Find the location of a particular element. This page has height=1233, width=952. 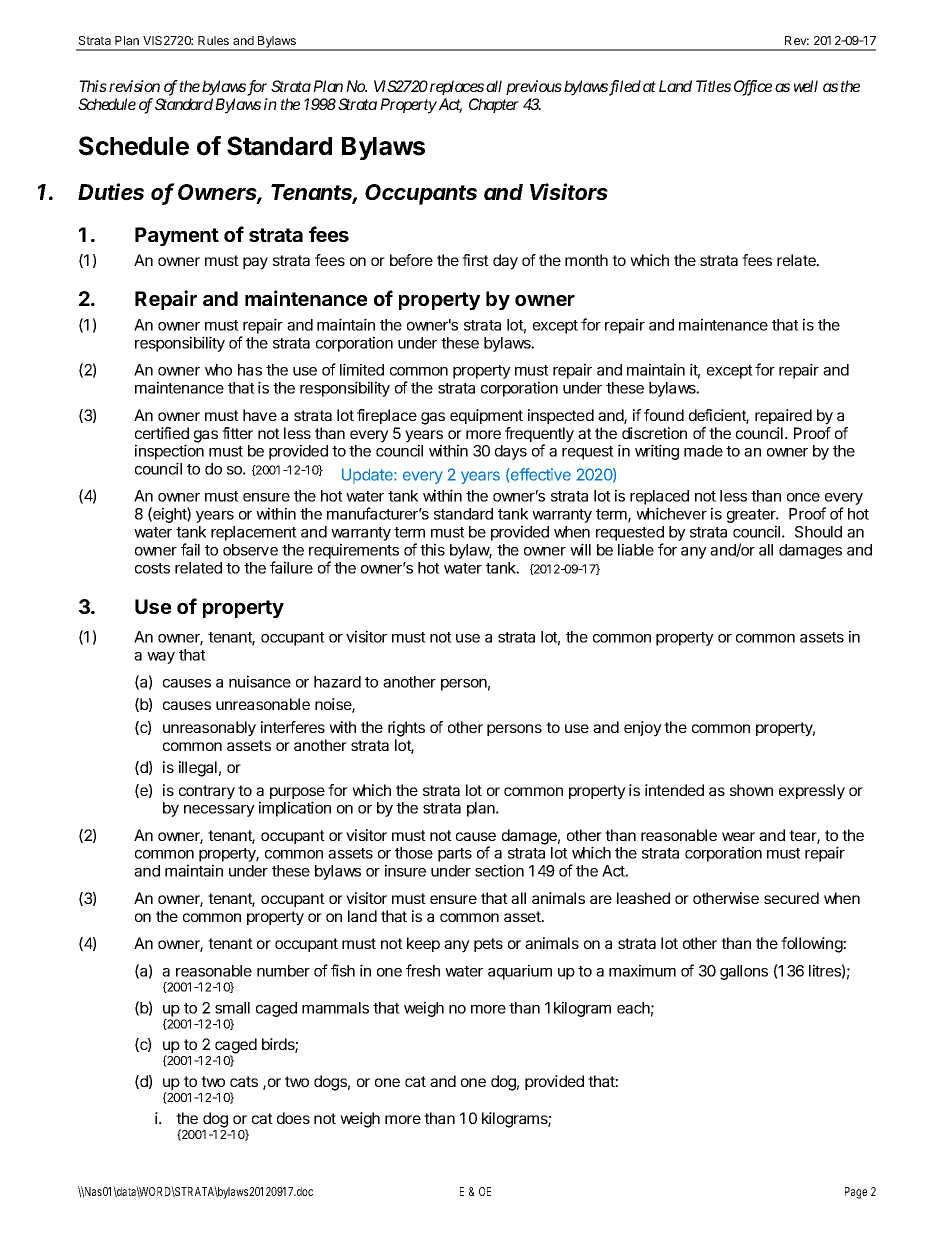

does is located at coordinates (293, 1118).
